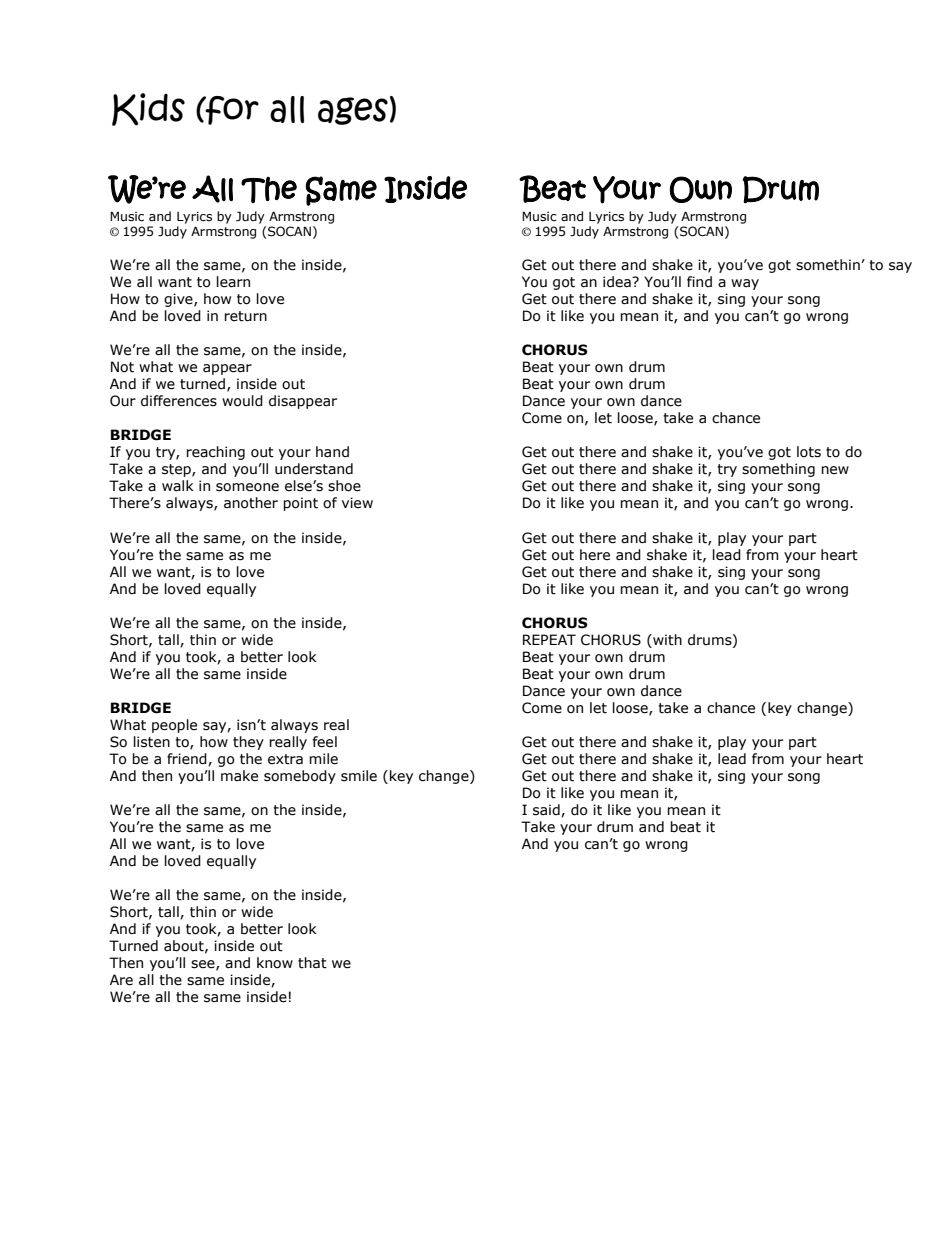 The image size is (952, 1233). What do you see at coordinates (547, 810) in the screenshot?
I see `said` at bounding box center [547, 810].
